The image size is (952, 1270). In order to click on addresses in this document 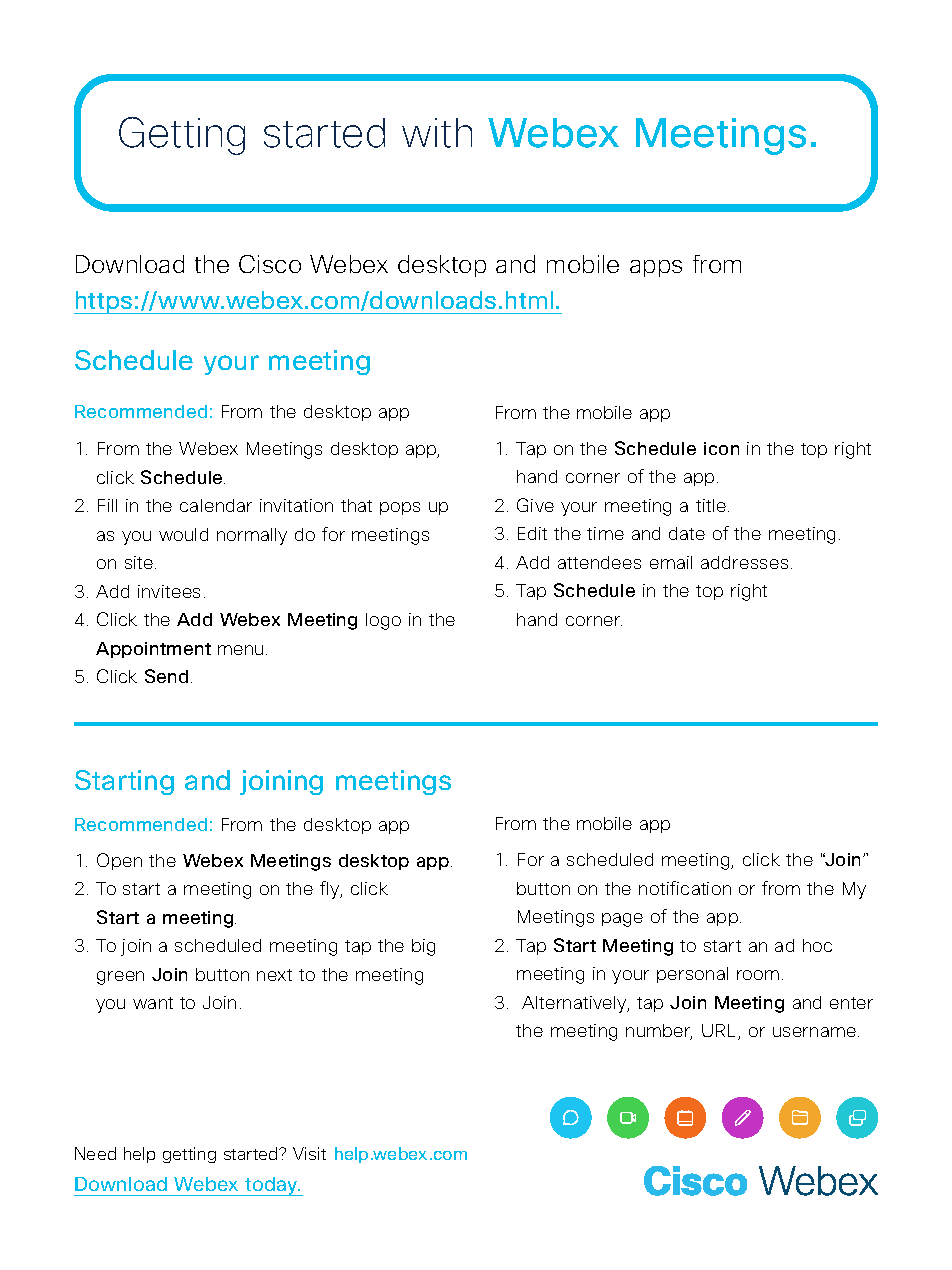, I will do `click(744, 562)`.
